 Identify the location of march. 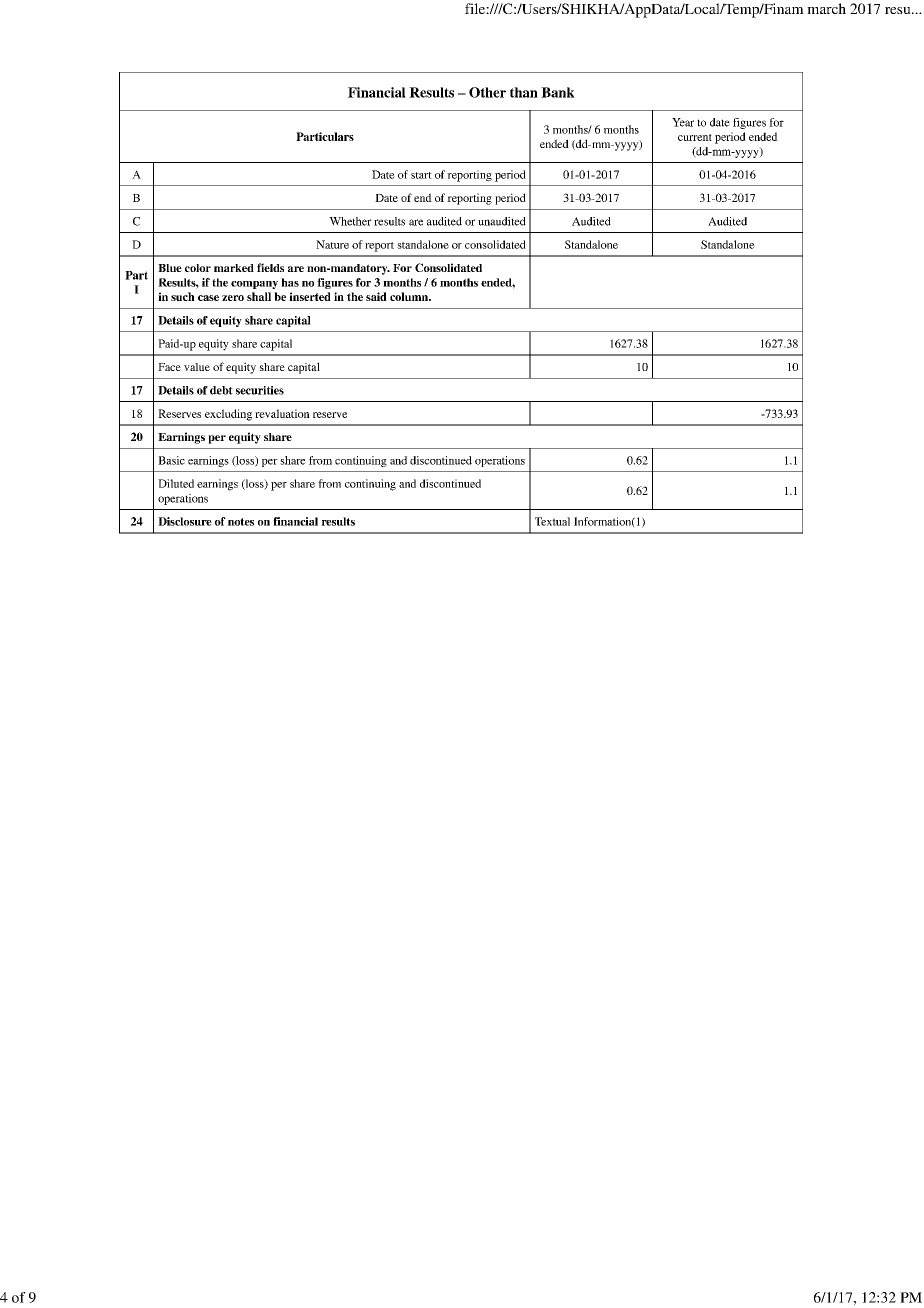
(826, 8).
